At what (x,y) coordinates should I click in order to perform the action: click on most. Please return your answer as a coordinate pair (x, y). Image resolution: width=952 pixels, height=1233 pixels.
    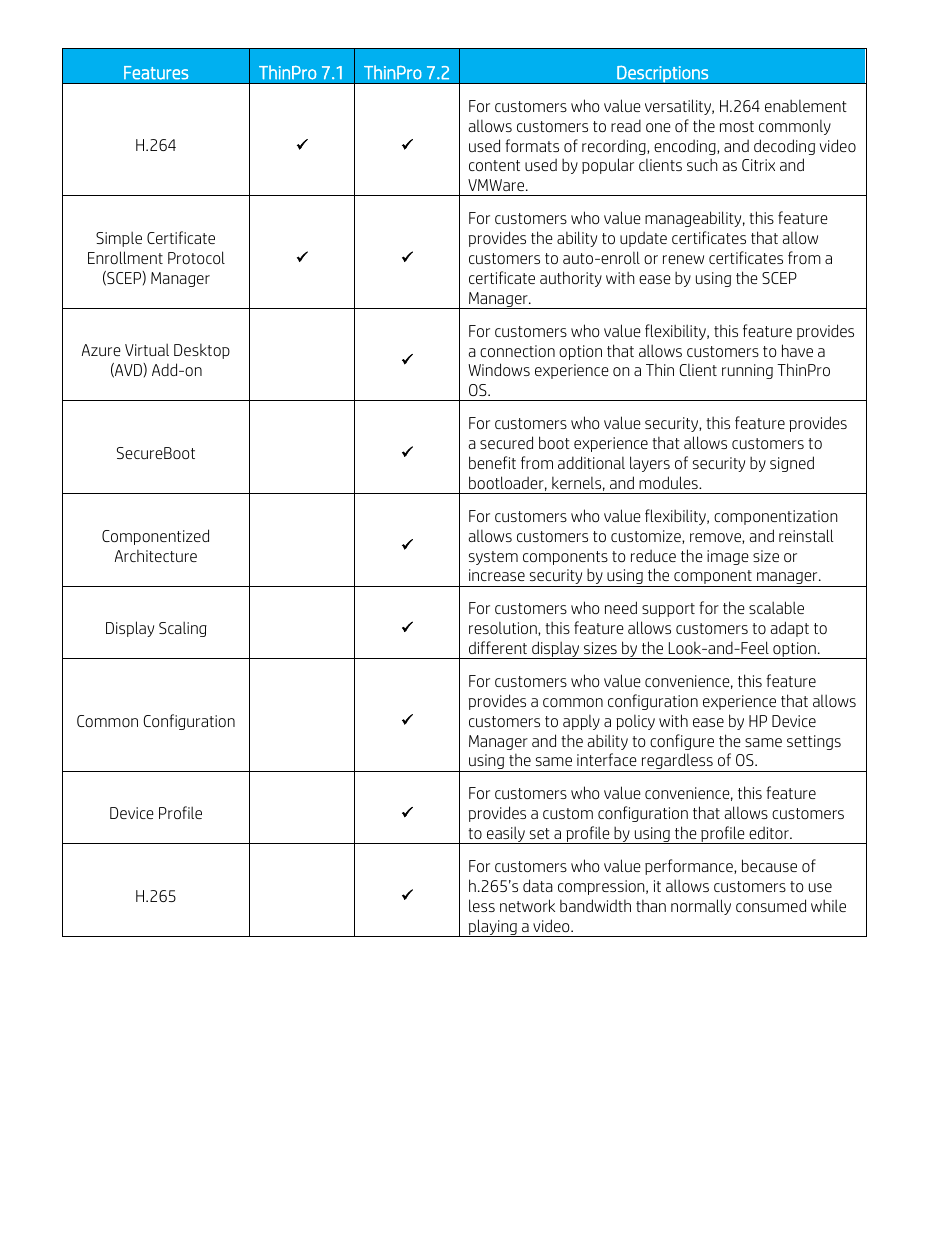
    Looking at the image, I should click on (737, 126).
